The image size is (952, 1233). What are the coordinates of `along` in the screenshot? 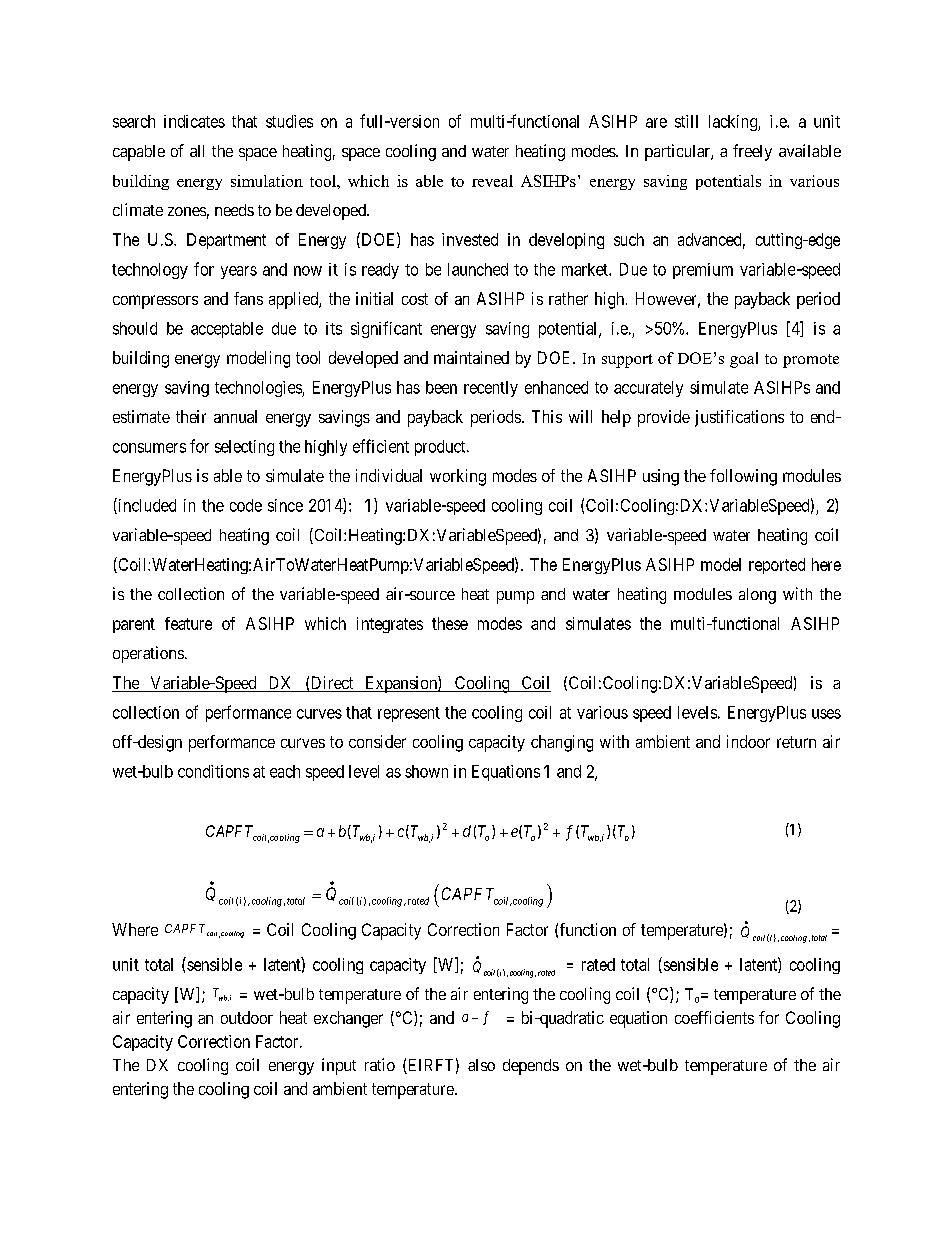 It's located at (757, 596).
